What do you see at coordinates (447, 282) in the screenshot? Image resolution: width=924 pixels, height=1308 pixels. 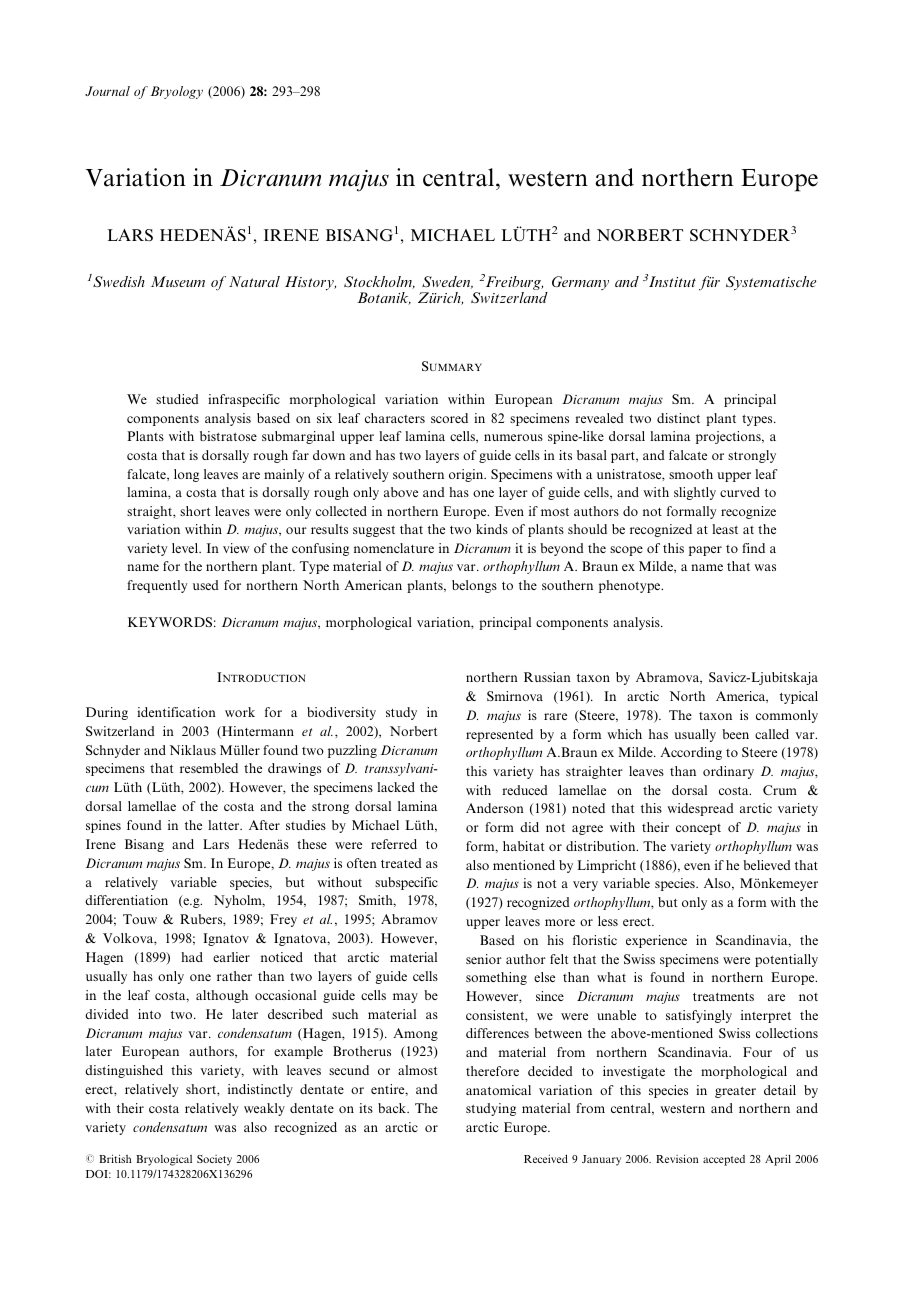 I see `Sweden` at bounding box center [447, 282].
